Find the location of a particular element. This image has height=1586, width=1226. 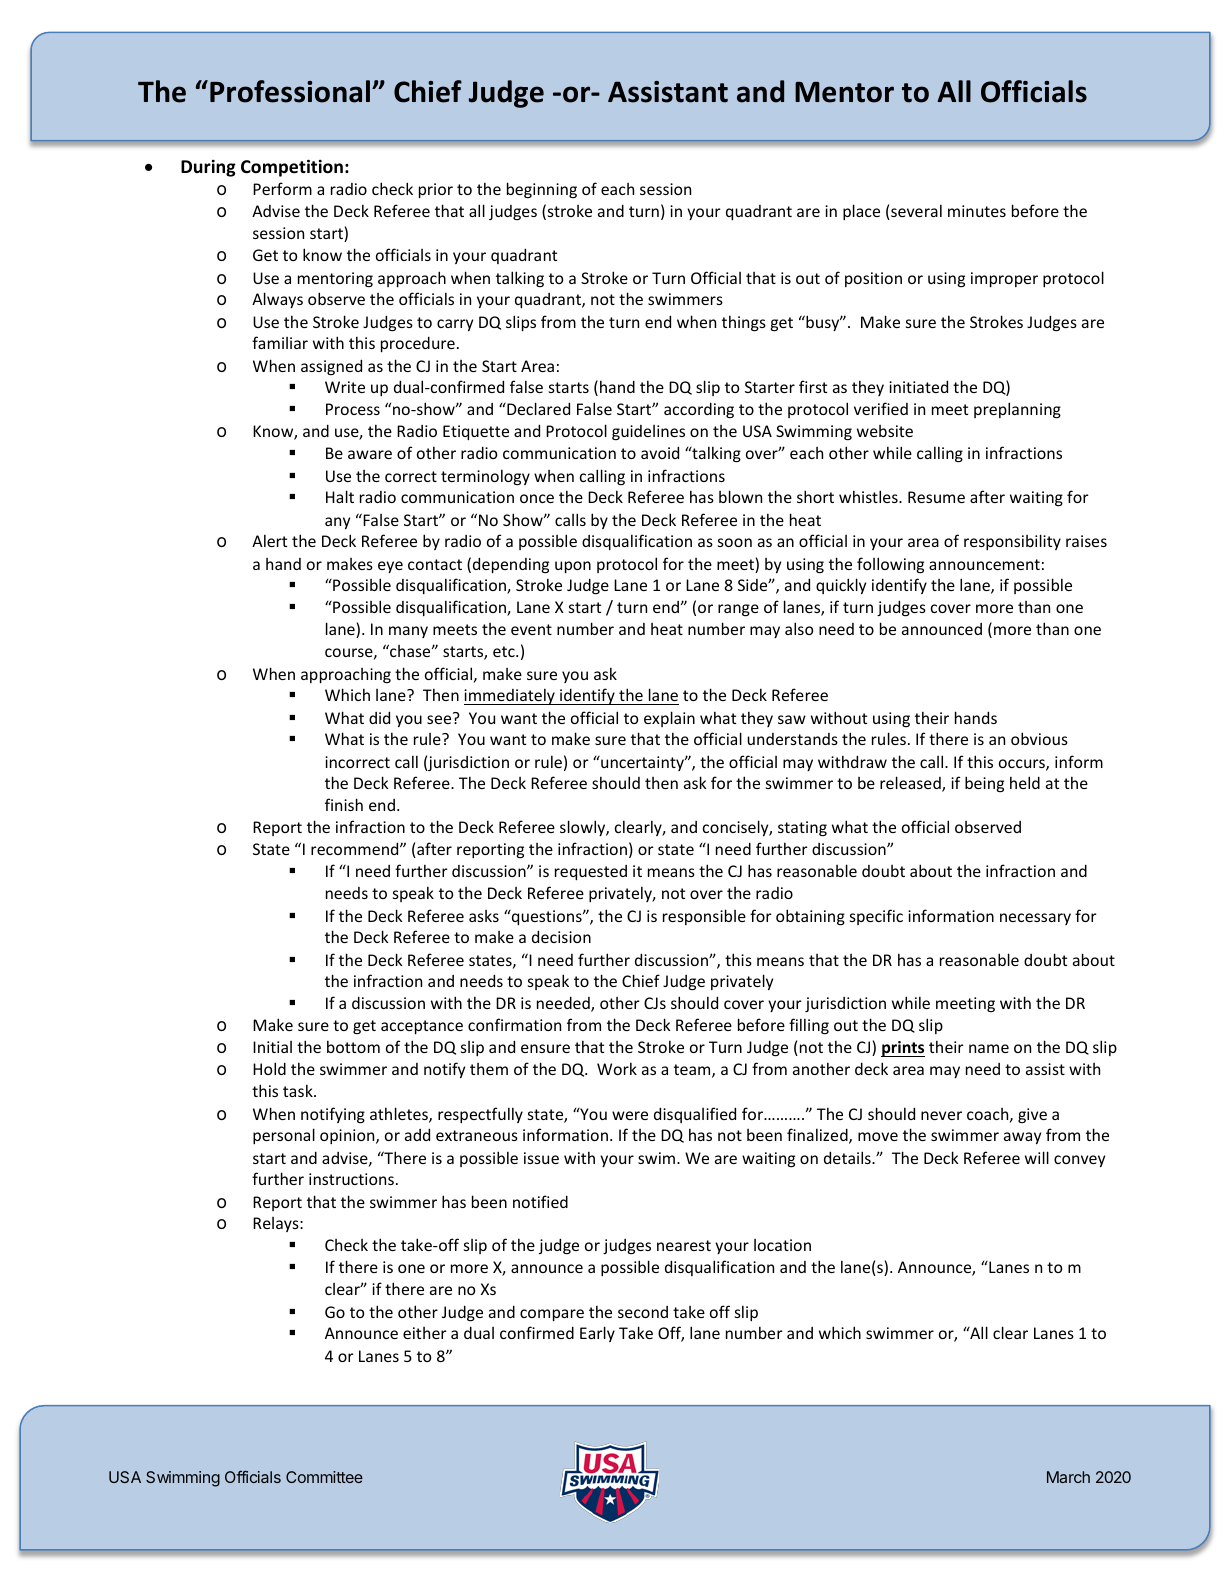

task is located at coordinates (299, 1090).
